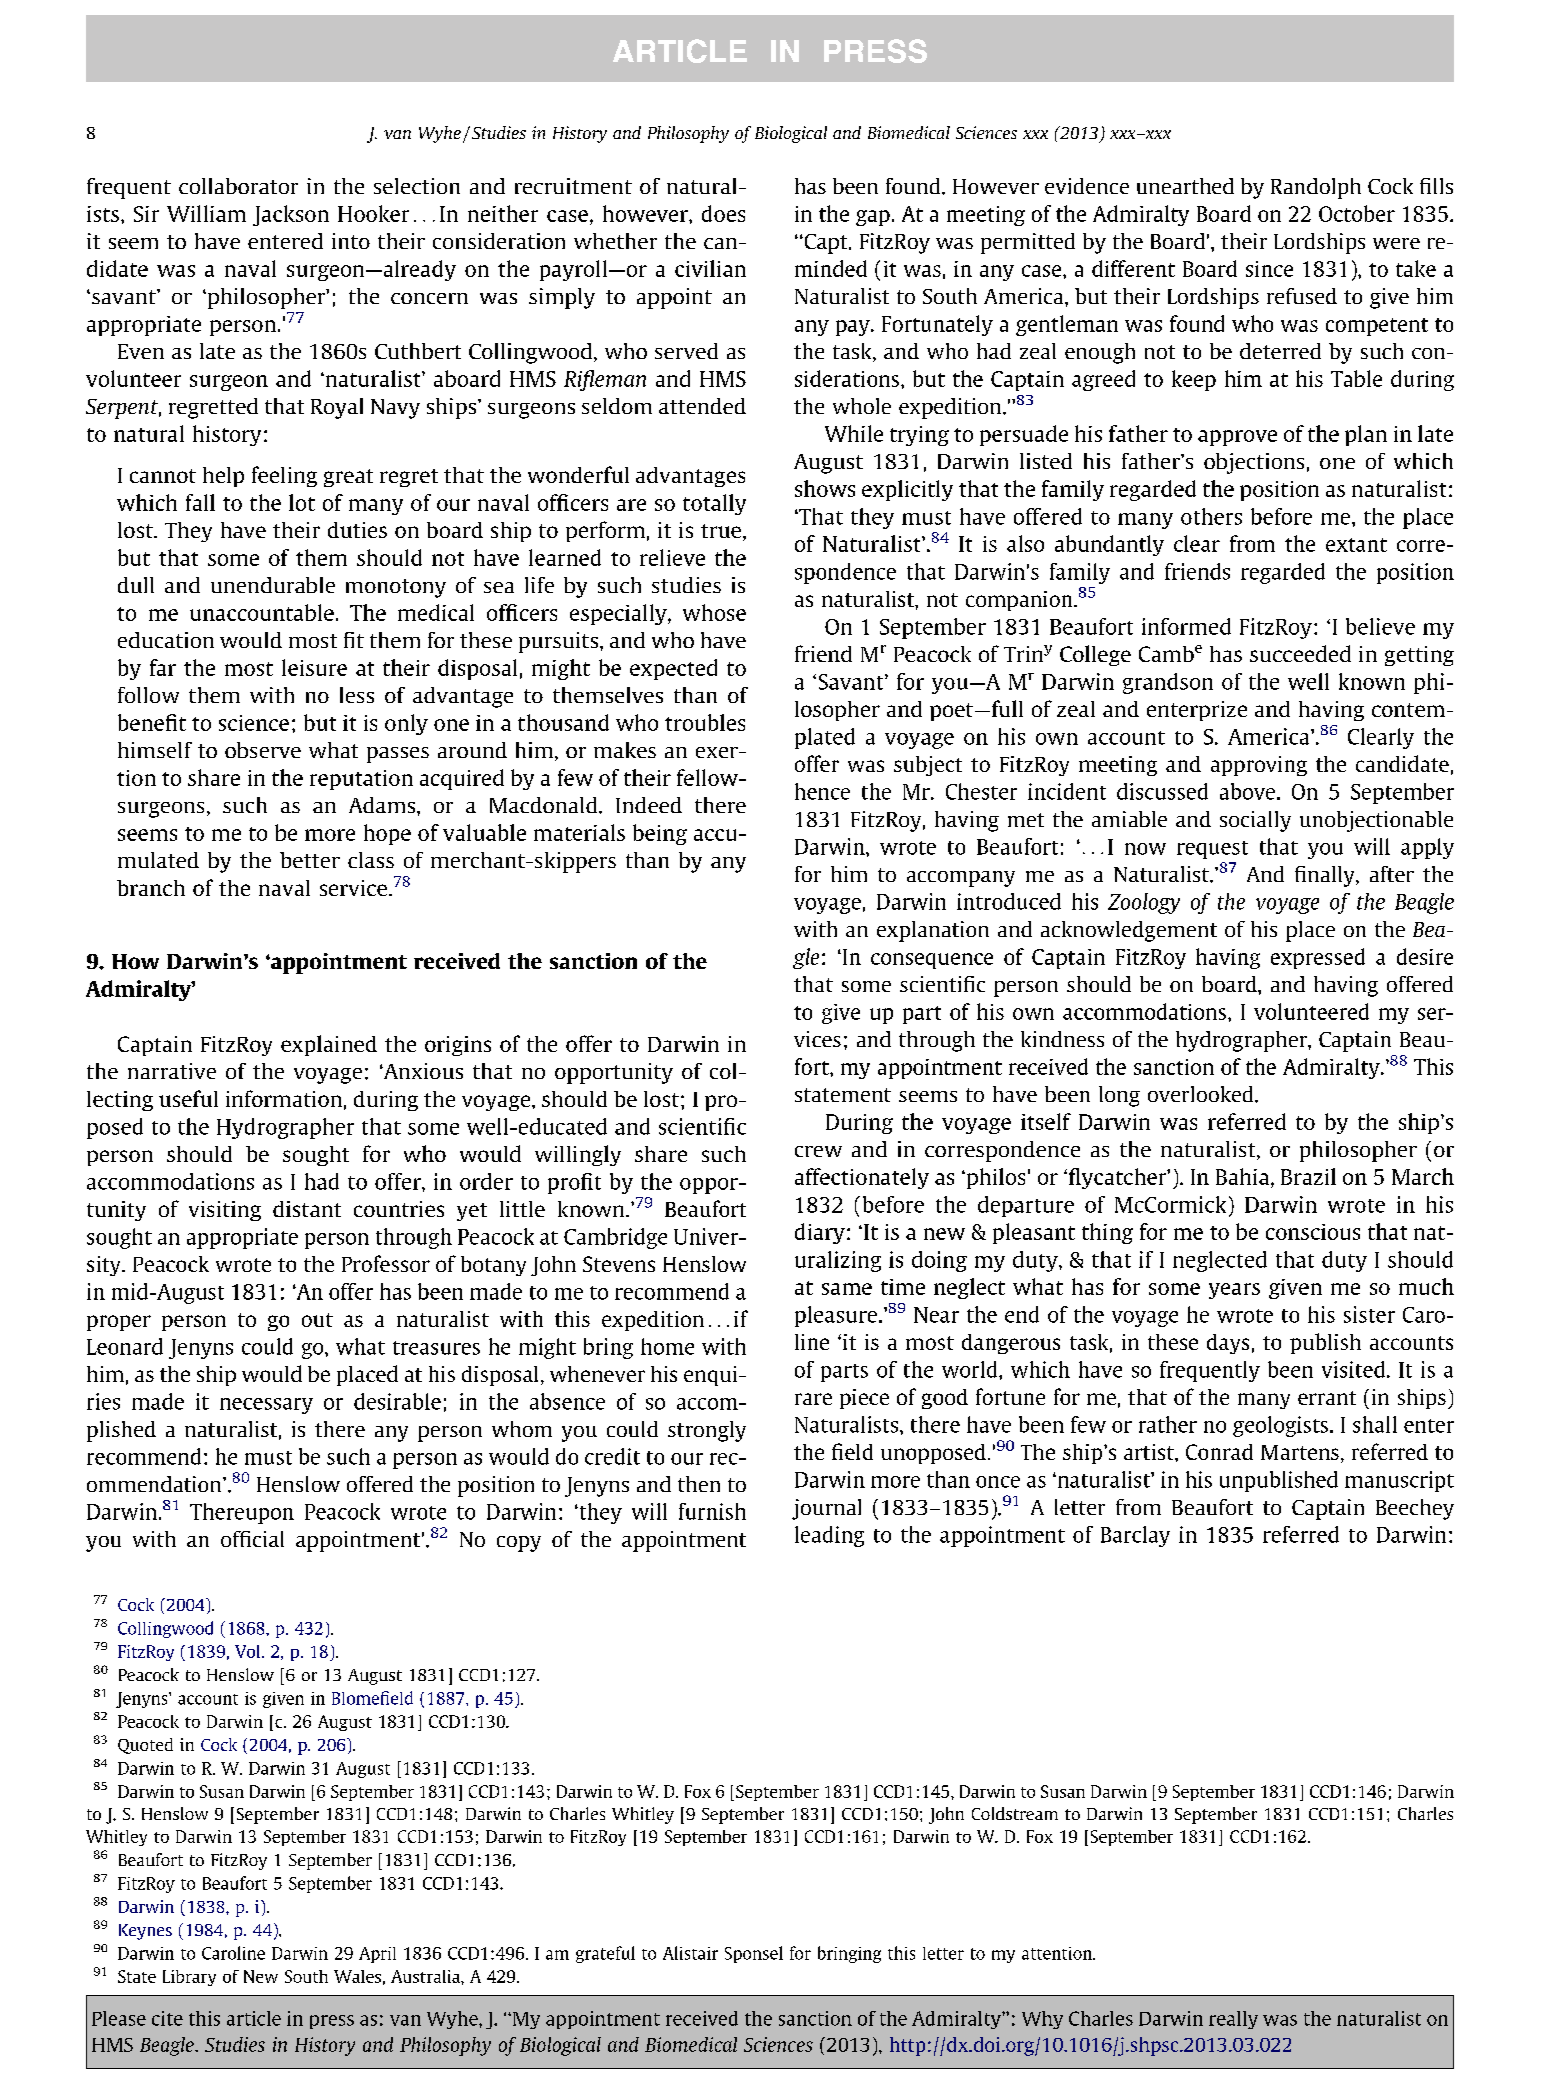 This page has height=2088, width=1566. I want to click on better, so click(310, 860).
